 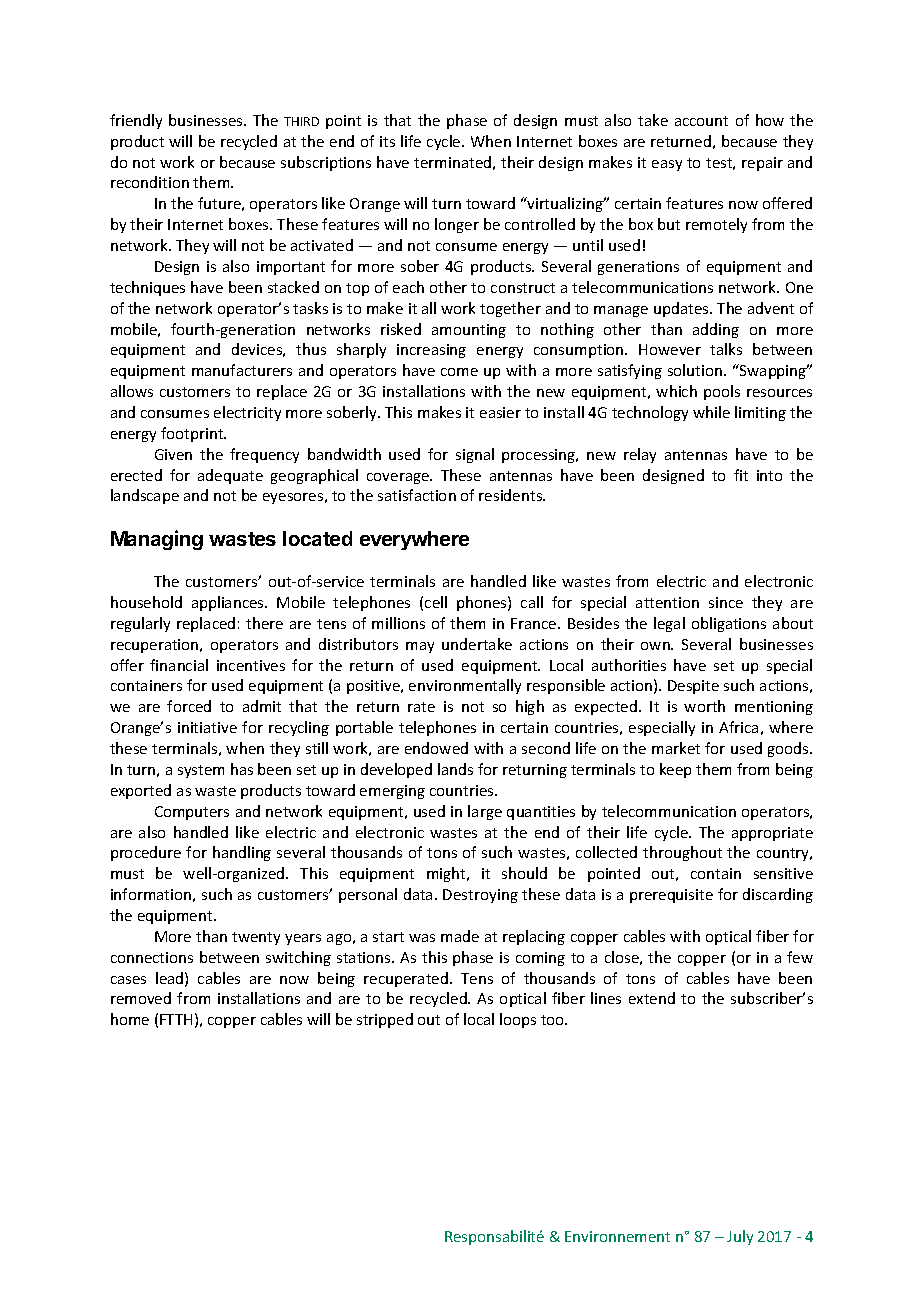 I want to click on its, so click(x=387, y=141).
